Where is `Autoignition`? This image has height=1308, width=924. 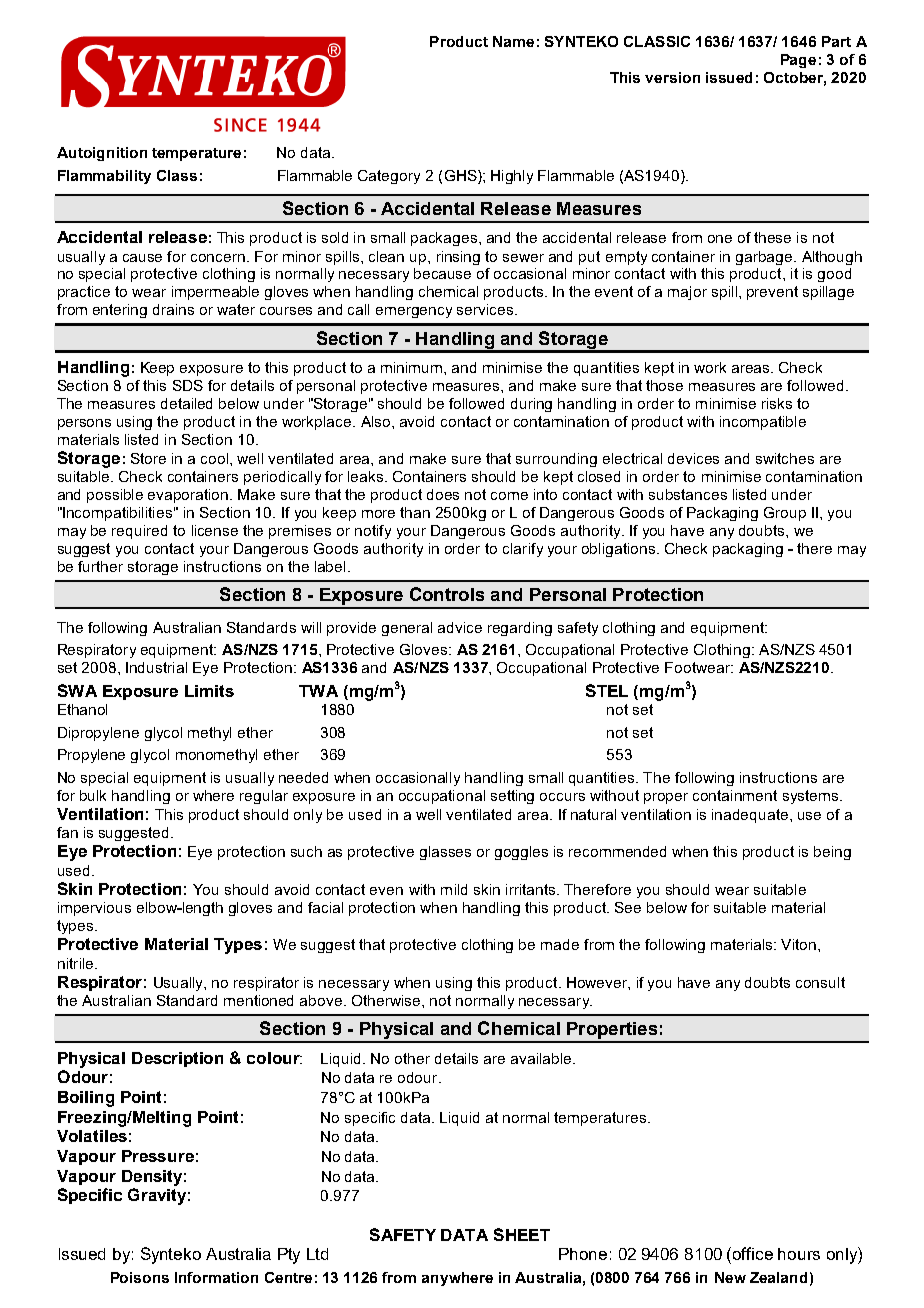 Autoignition is located at coordinates (102, 154).
